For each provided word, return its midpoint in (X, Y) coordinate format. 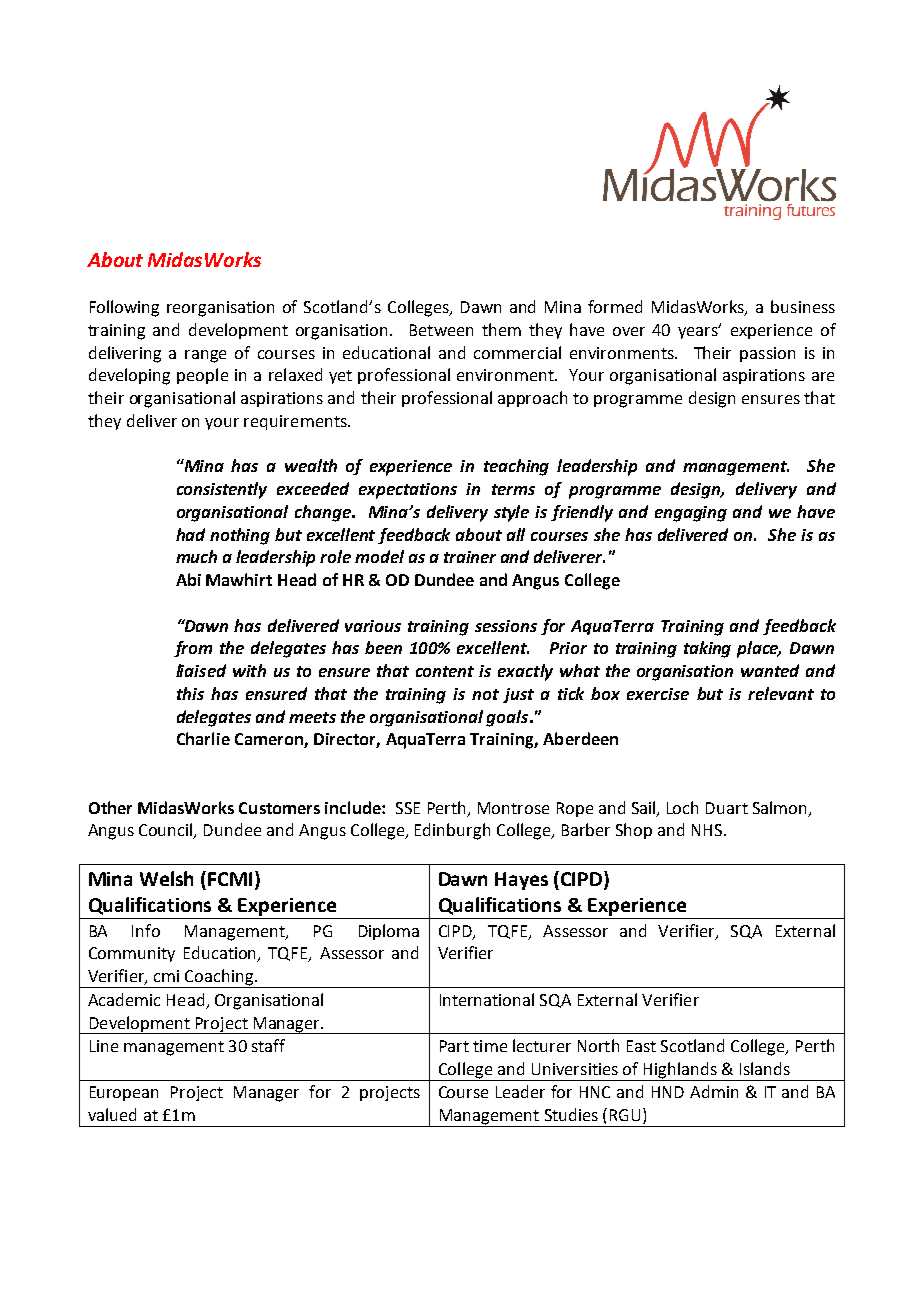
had (190, 534)
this (190, 693)
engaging (691, 514)
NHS (707, 830)
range (205, 356)
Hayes (521, 881)
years (699, 331)
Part (454, 1046)
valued (112, 1114)
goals (507, 718)
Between (441, 330)
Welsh (166, 878)
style (511, 513)
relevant (781, 693)
